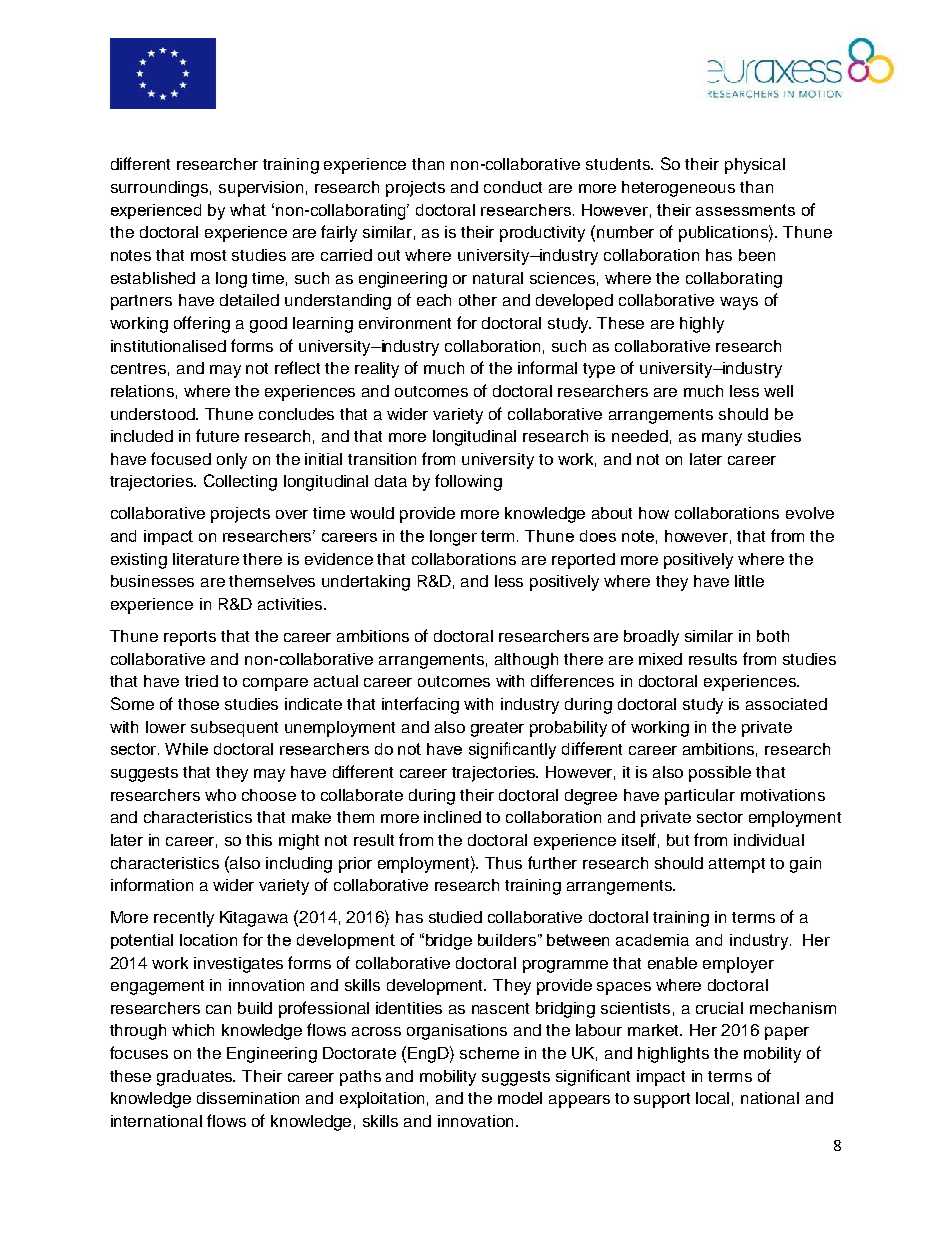  What do you see at coordinates (248, 210) in the screenshot?
I see `what` at bounding box center [248, 210].
